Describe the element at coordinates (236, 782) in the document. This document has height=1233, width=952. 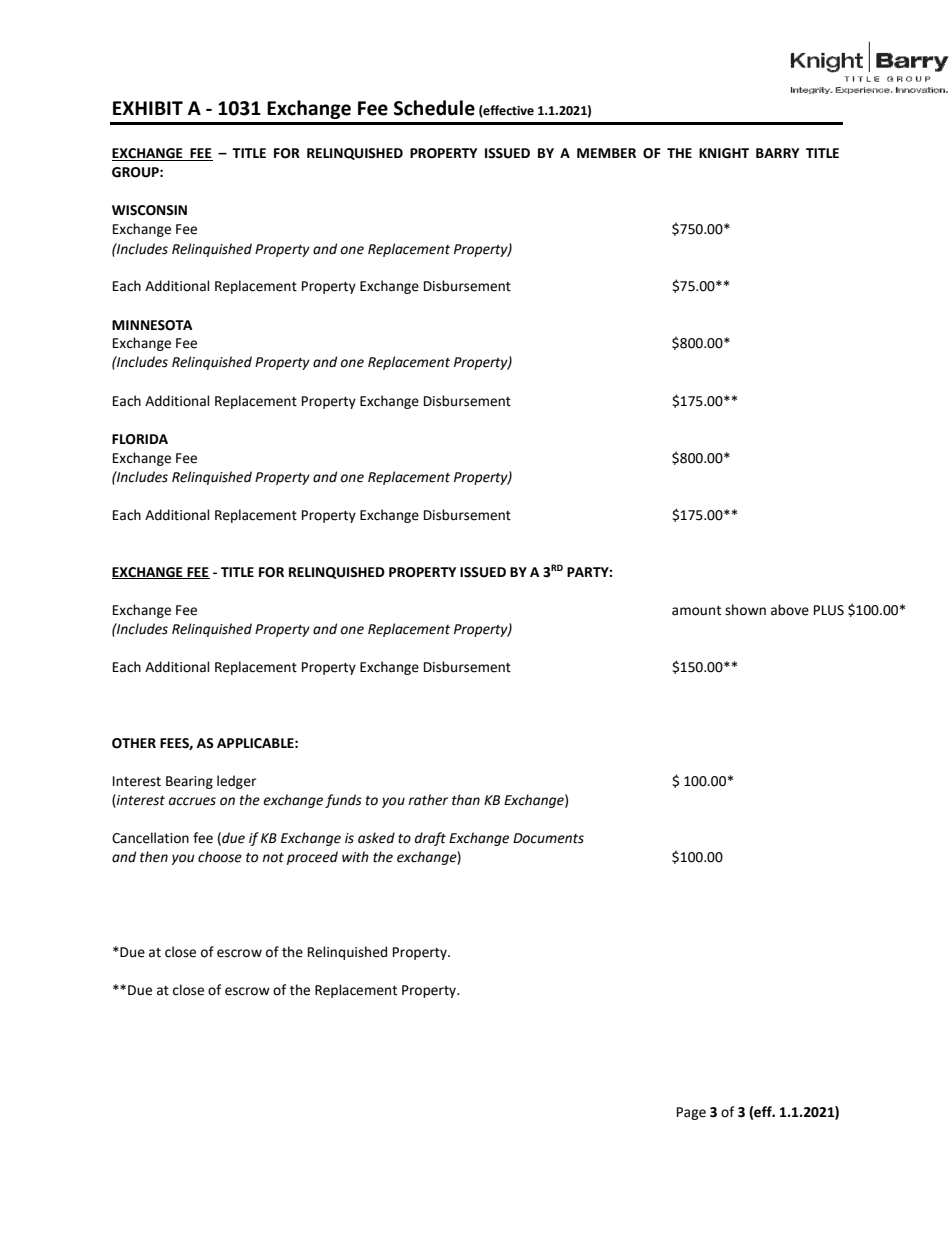
I see `ledger` at that location.
